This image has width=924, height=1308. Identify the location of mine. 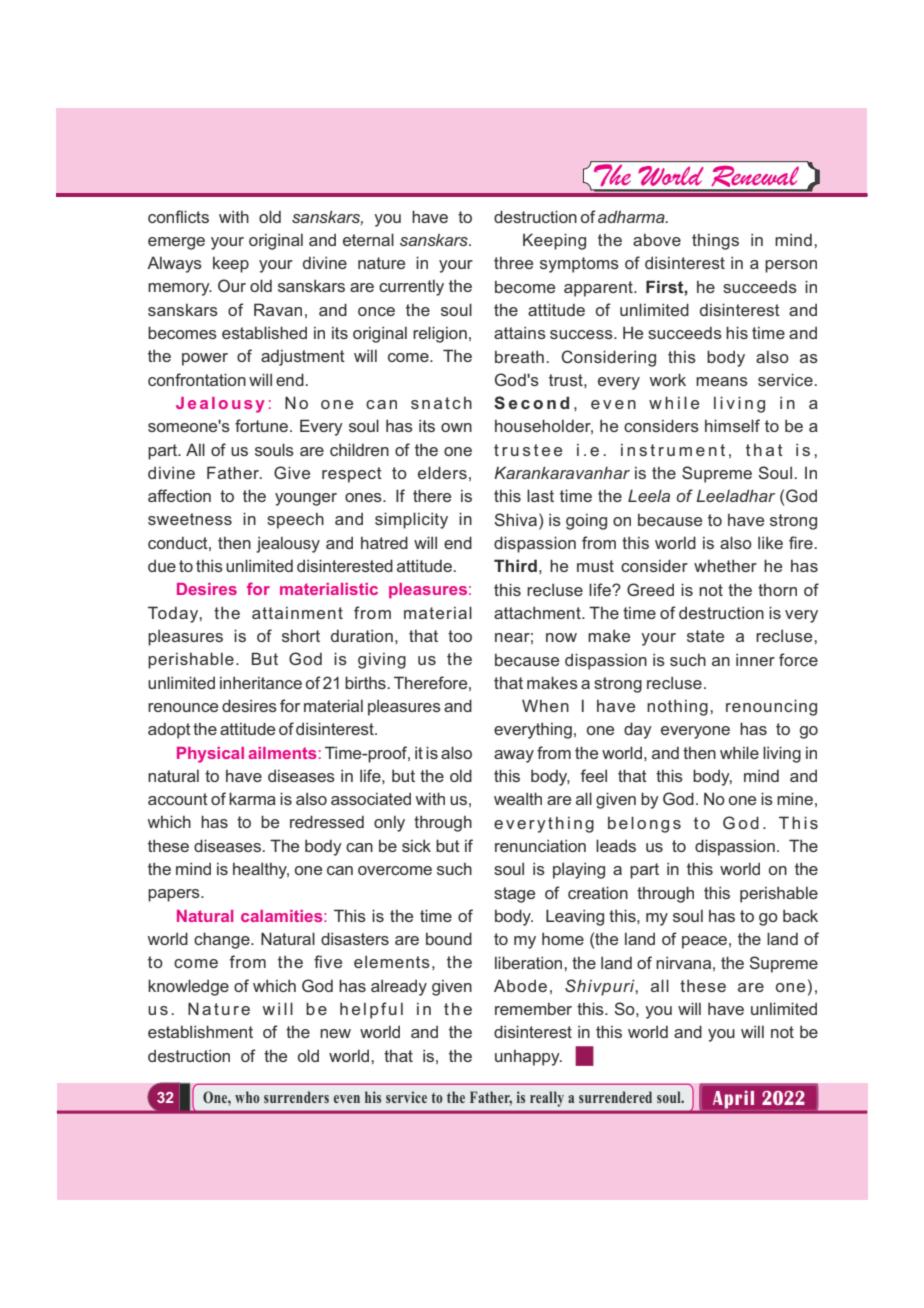
(795, 798).
